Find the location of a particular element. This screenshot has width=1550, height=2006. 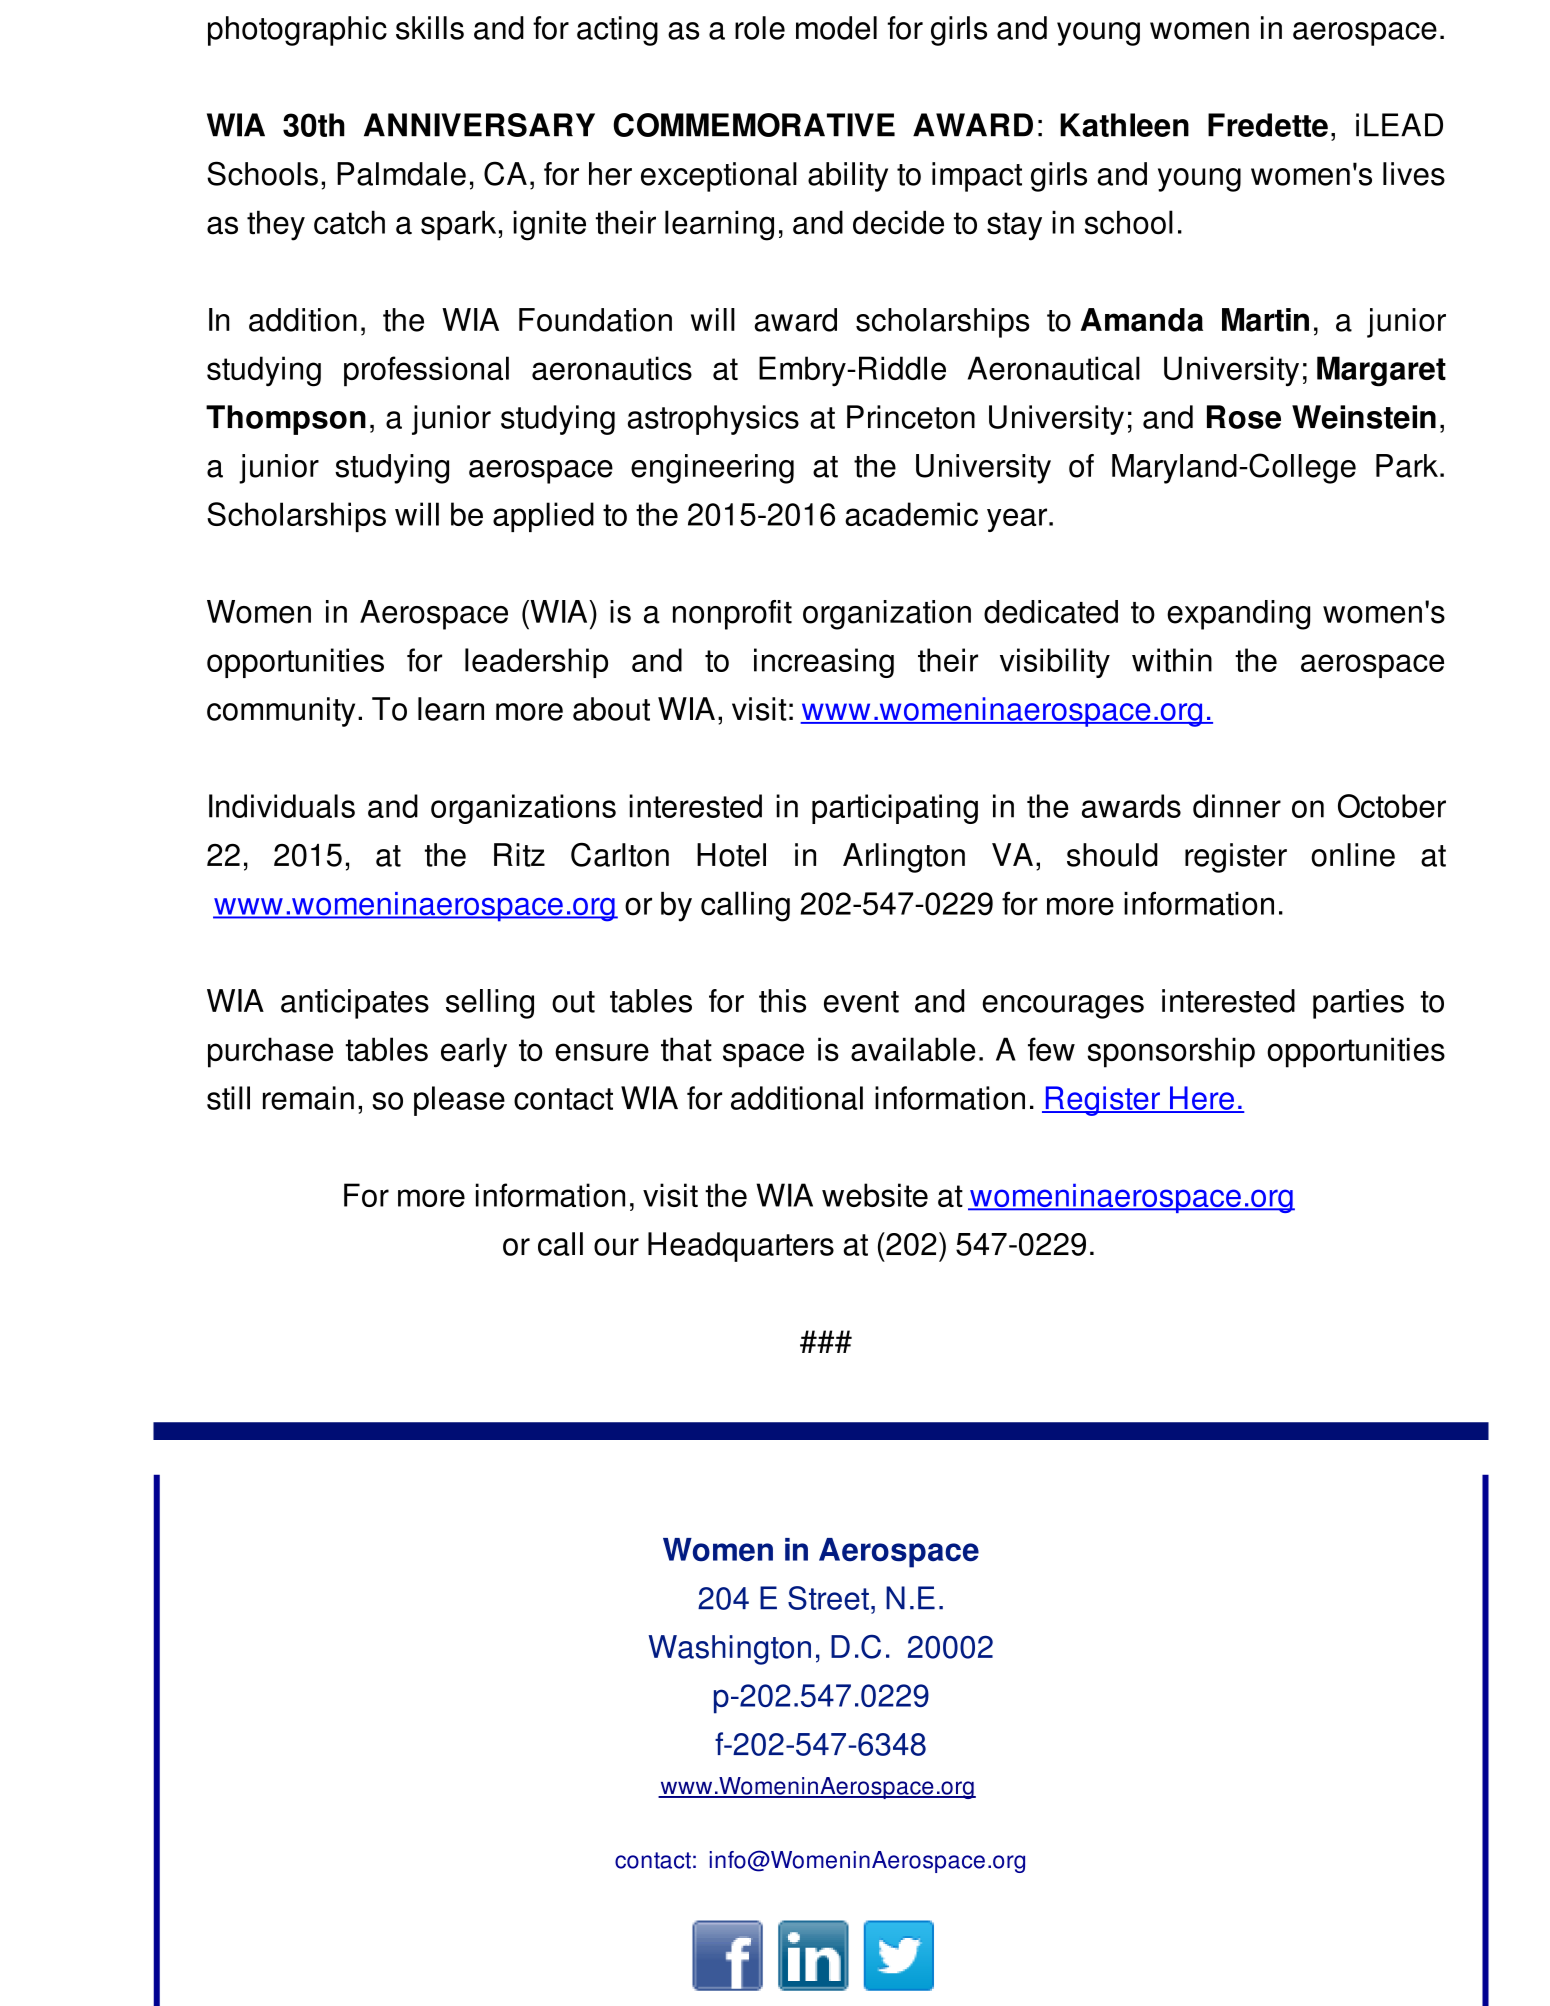

remain is located at coordinates (308, 1098).
